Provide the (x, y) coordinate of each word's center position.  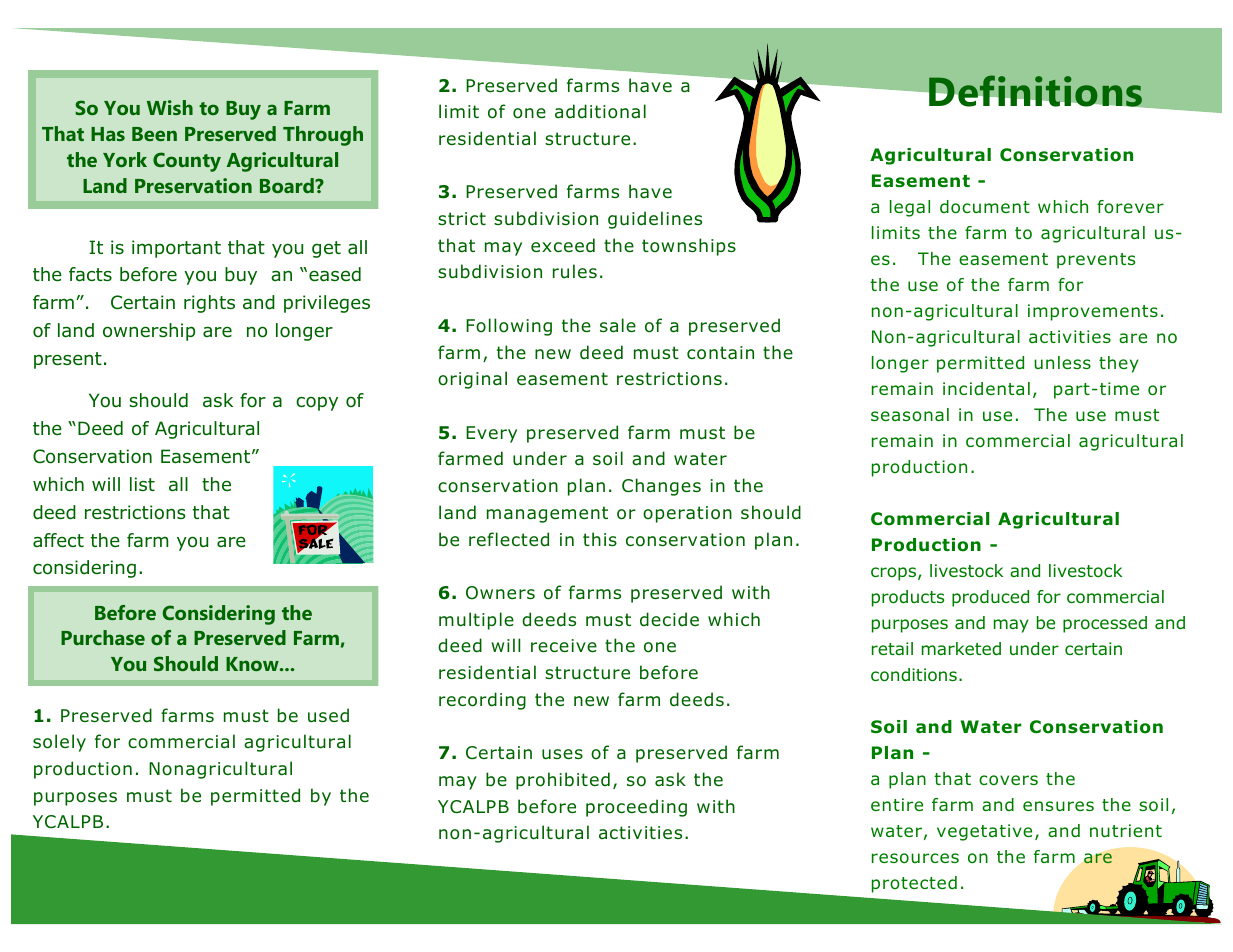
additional (600, 111)
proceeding (636, 808)
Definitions (1035, 91)
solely (59, 743)
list (142, 484)
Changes (661, 487)
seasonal (910, 414)
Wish (170, 107)
